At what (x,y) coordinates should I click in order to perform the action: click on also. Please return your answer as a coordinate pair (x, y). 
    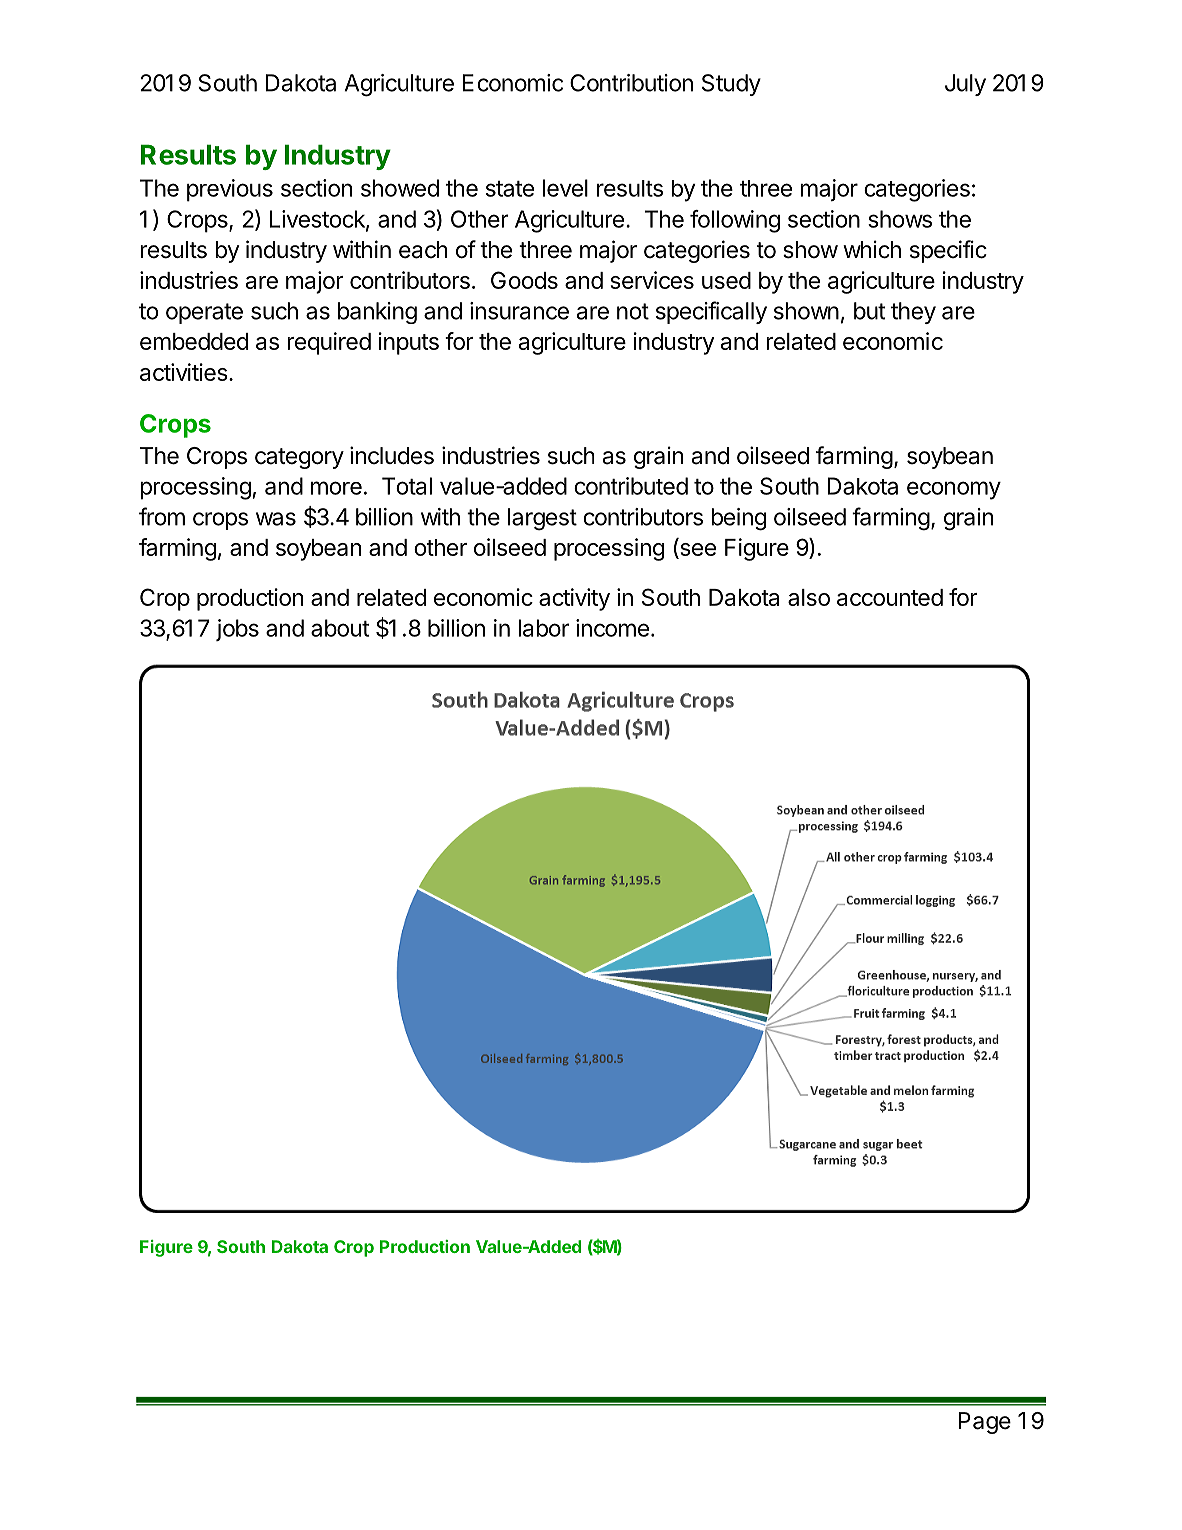
    Looking at the image, I should click on (809, 597).
